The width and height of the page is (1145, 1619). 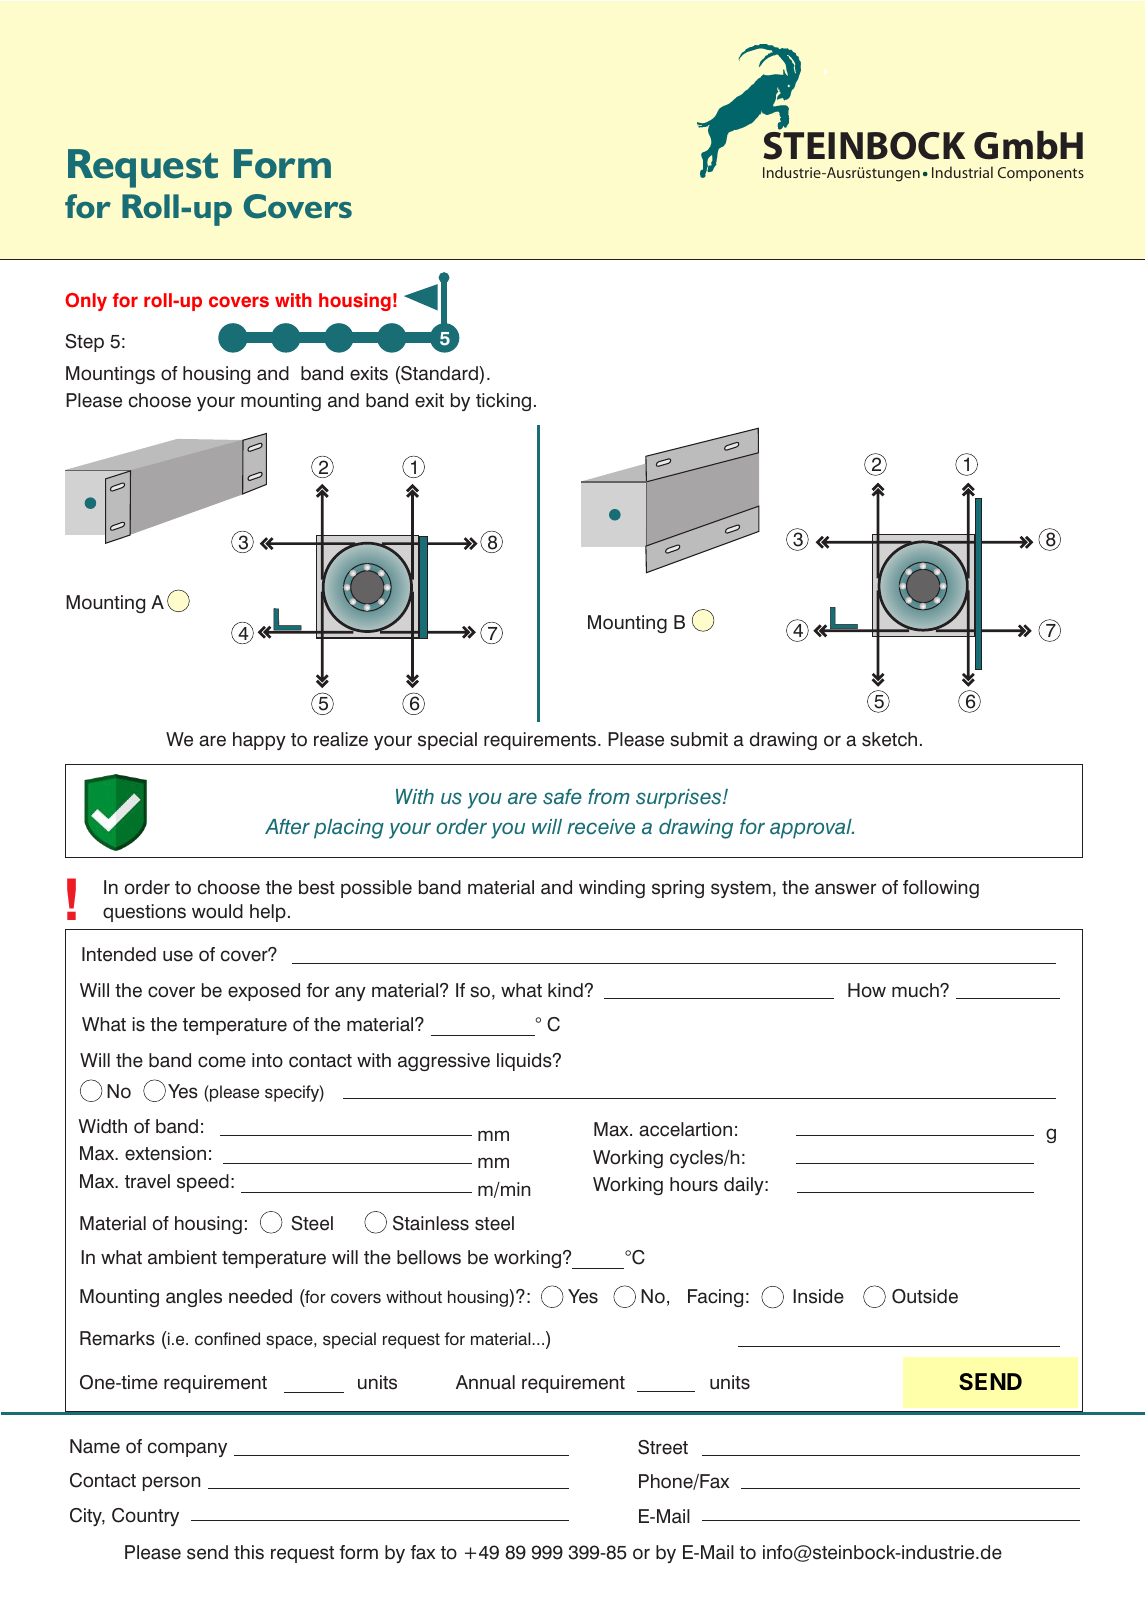 What do you see at coordinates (171, 1483) in the page?
I see `person` at bounding box center [171, 1483].
